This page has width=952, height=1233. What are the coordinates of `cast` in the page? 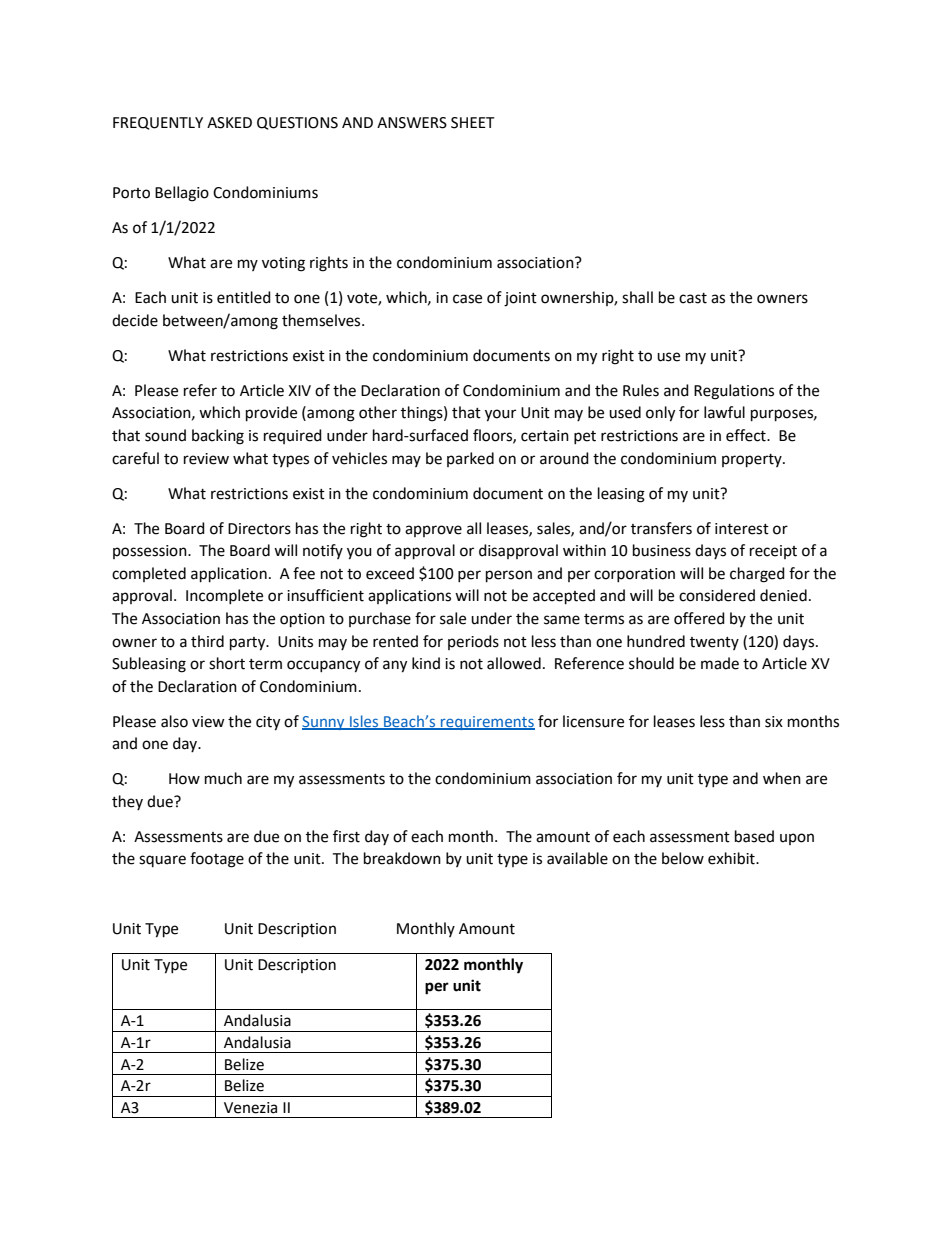 It's located at (693, 298).
